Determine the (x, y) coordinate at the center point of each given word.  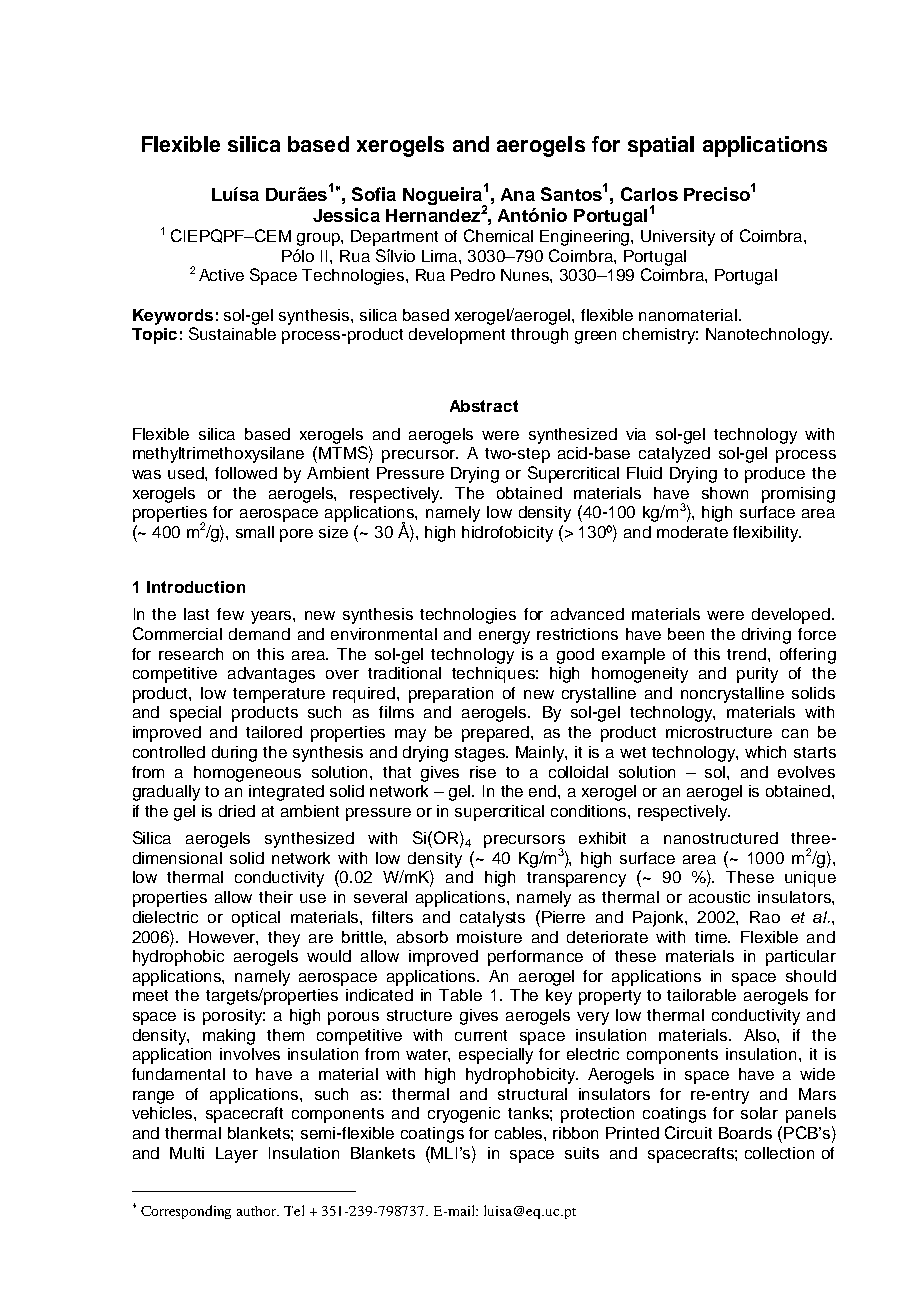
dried (237, 811)
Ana (518, 194)
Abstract (484, 406)
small (255, 532)
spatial (661, 146)
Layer (237, 1155)
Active (221, 275)
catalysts (492, 919)
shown (725, 493)
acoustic (719, 897)
